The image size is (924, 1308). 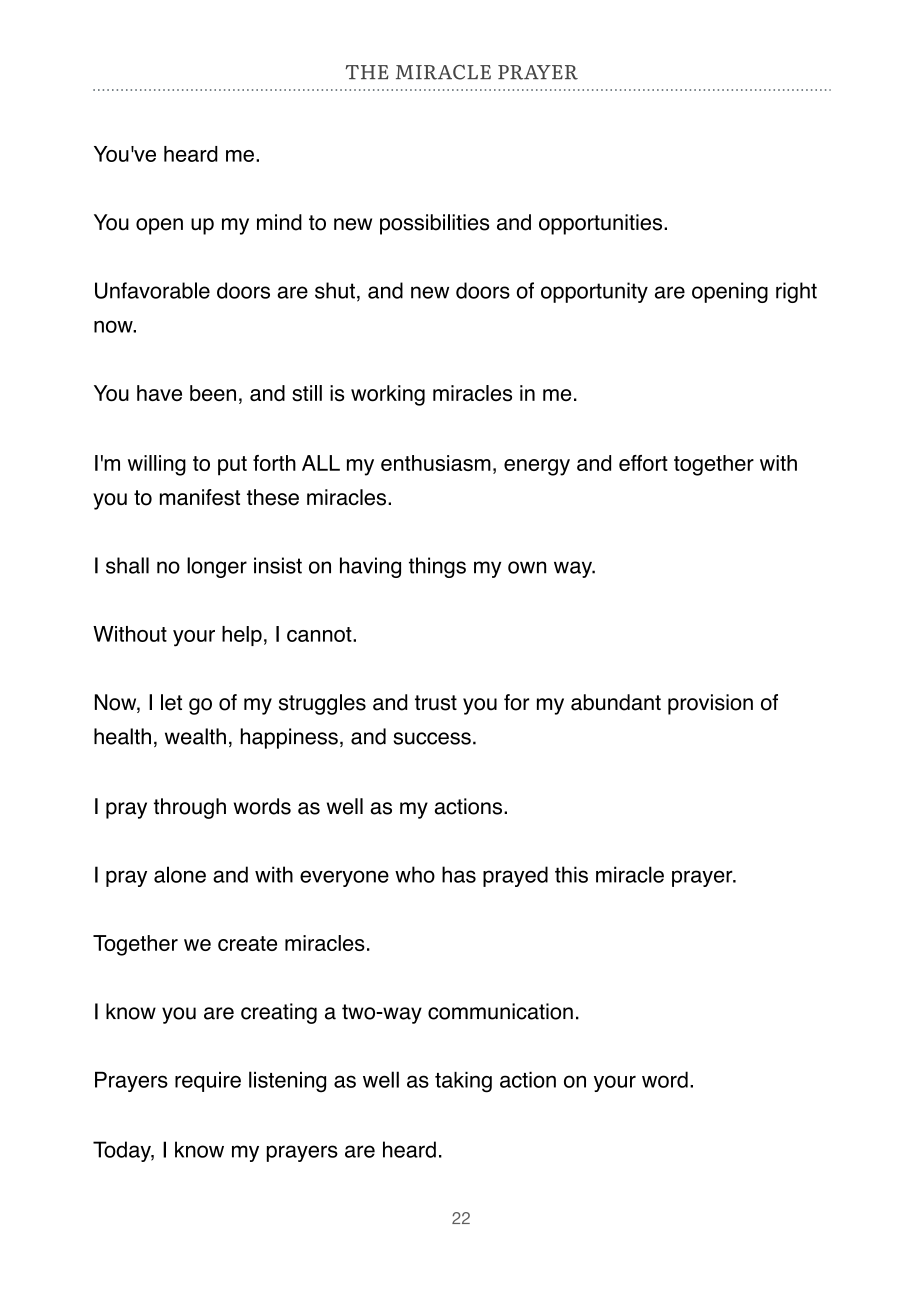 What do you see at coordinates (436, 703) in the document?
I see `trust` at bounding box center [436, 703].
